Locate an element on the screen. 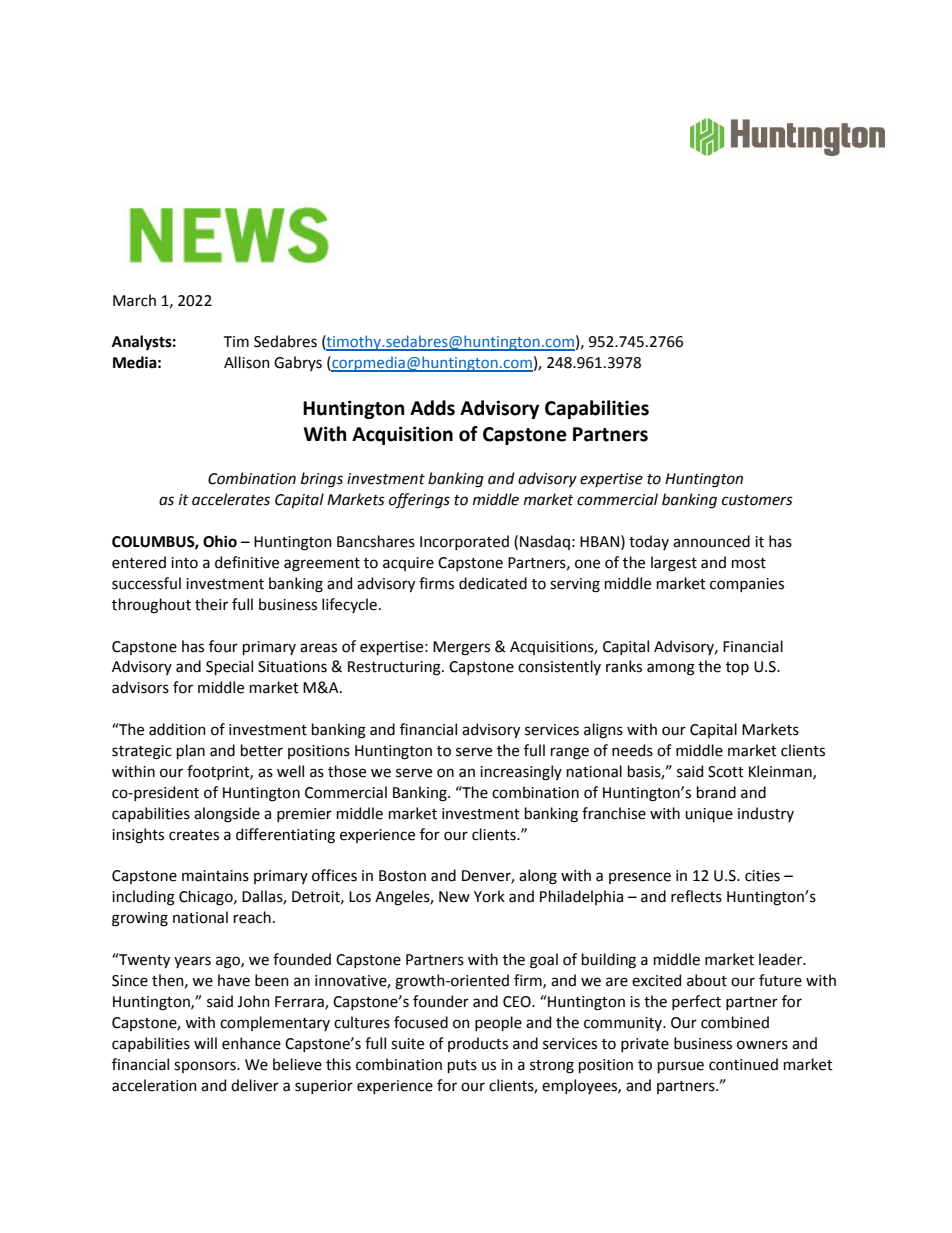 The height and width of the screenshot is (1233, 952). Adds is located at coordinates (432, 408).
